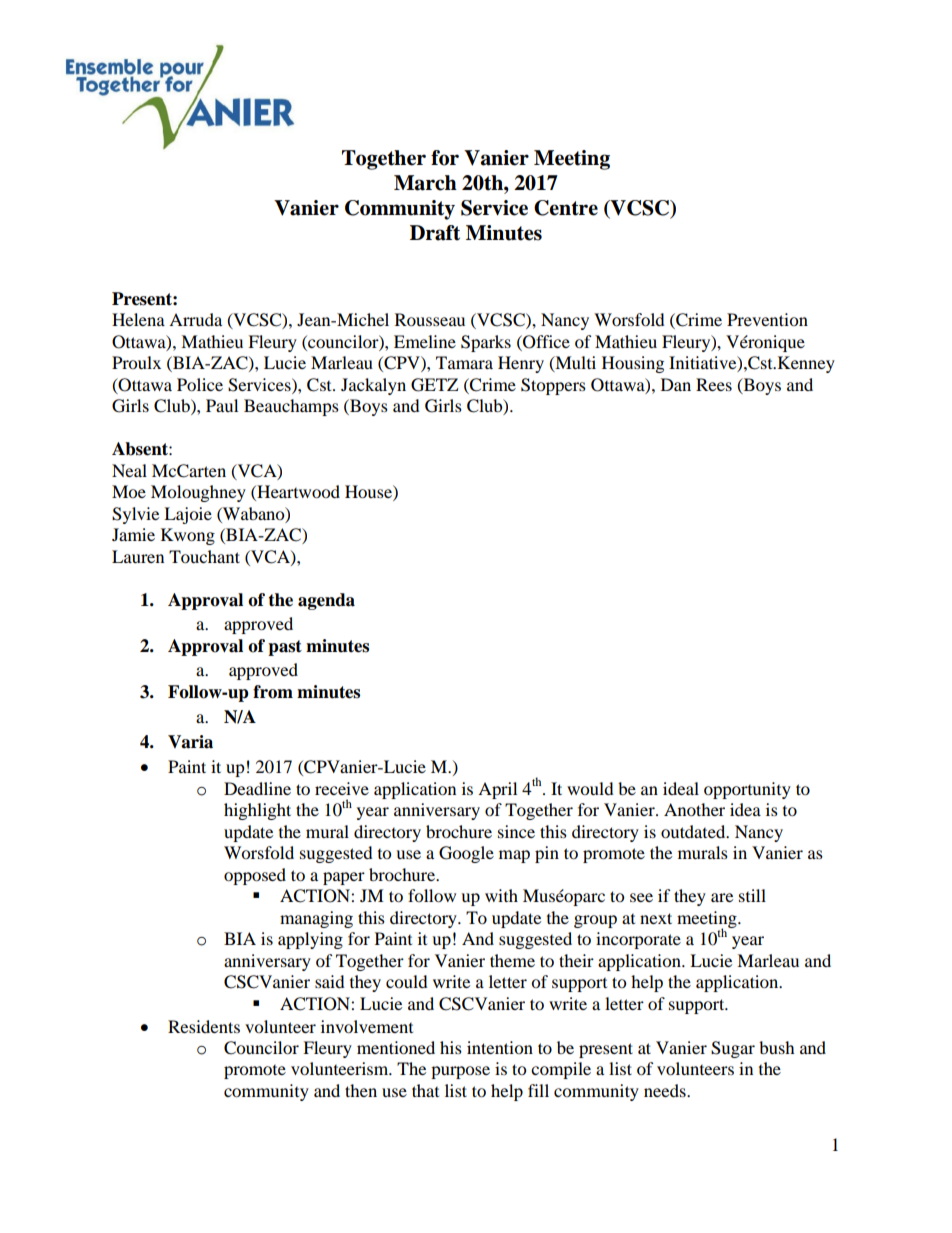 The width and height of the screenshot is (952, 1233). I want to click on Centre, so click(566, 208).
